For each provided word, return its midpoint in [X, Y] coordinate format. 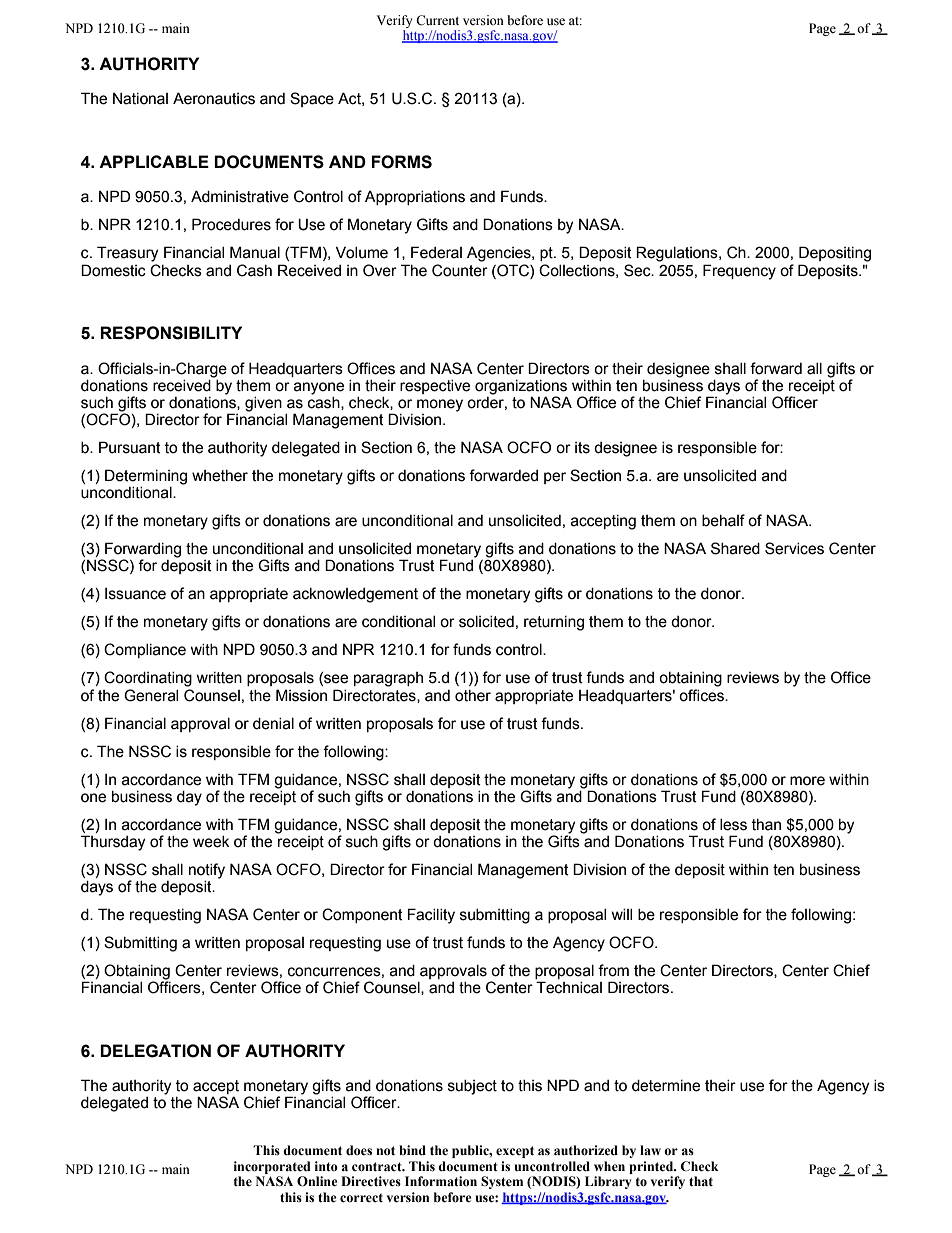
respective [435, 387]
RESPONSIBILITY [171, 333]
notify [207, 871]
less [733, 825]
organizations [521, 387]
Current [437, 20]
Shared [735, 548]
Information [441, 1181]
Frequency [739, 272]
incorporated [272, 1167]
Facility [431, 916]
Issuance [135, 594]
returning [554, 623]
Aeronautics [214, 98]
